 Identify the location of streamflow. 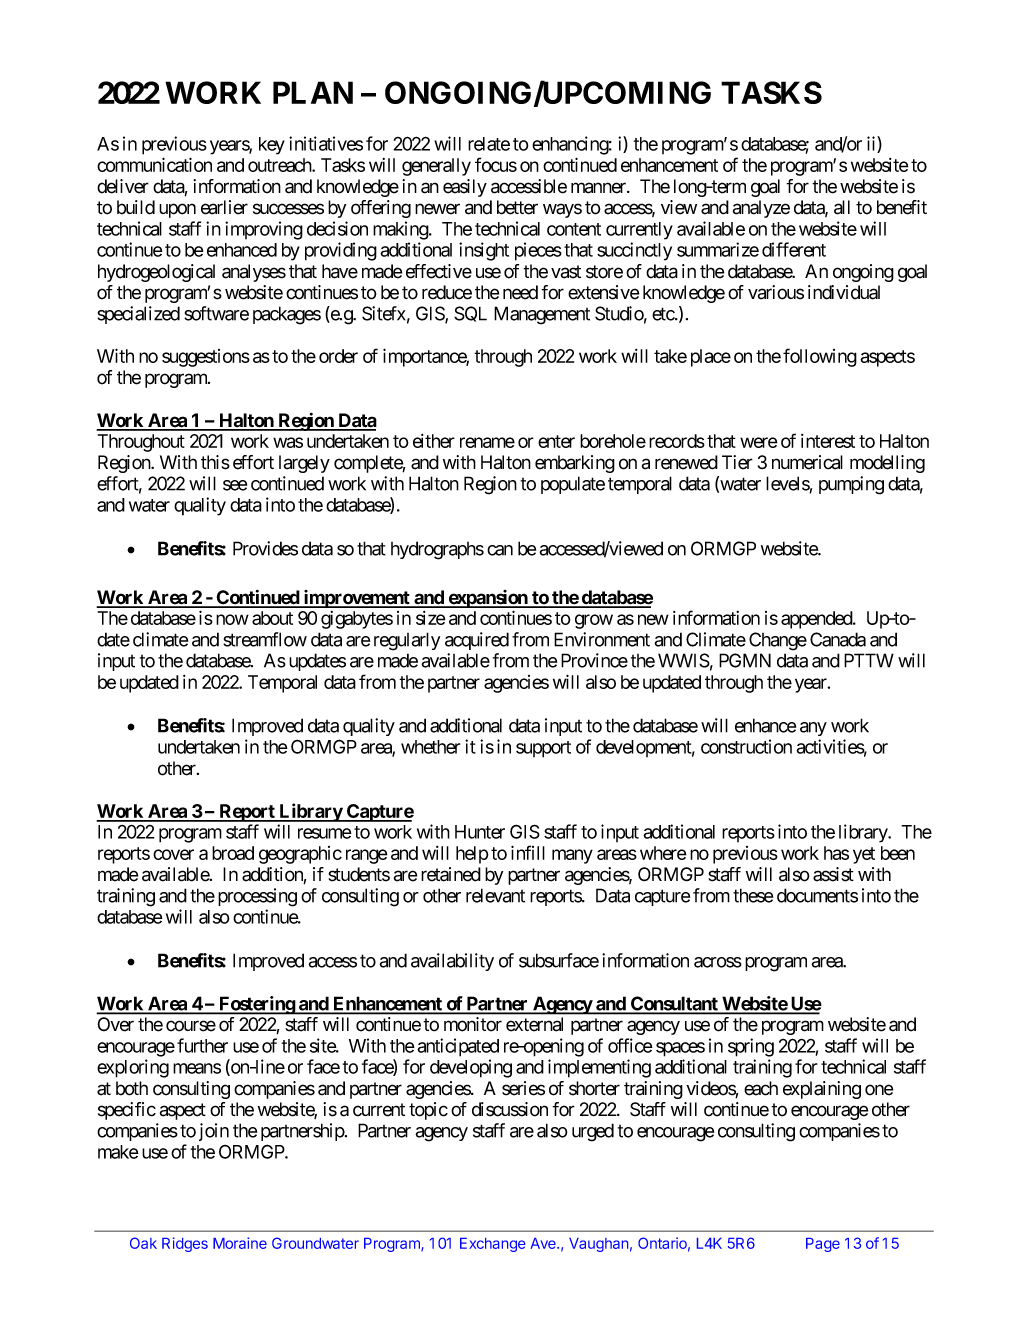
(265, 639).
